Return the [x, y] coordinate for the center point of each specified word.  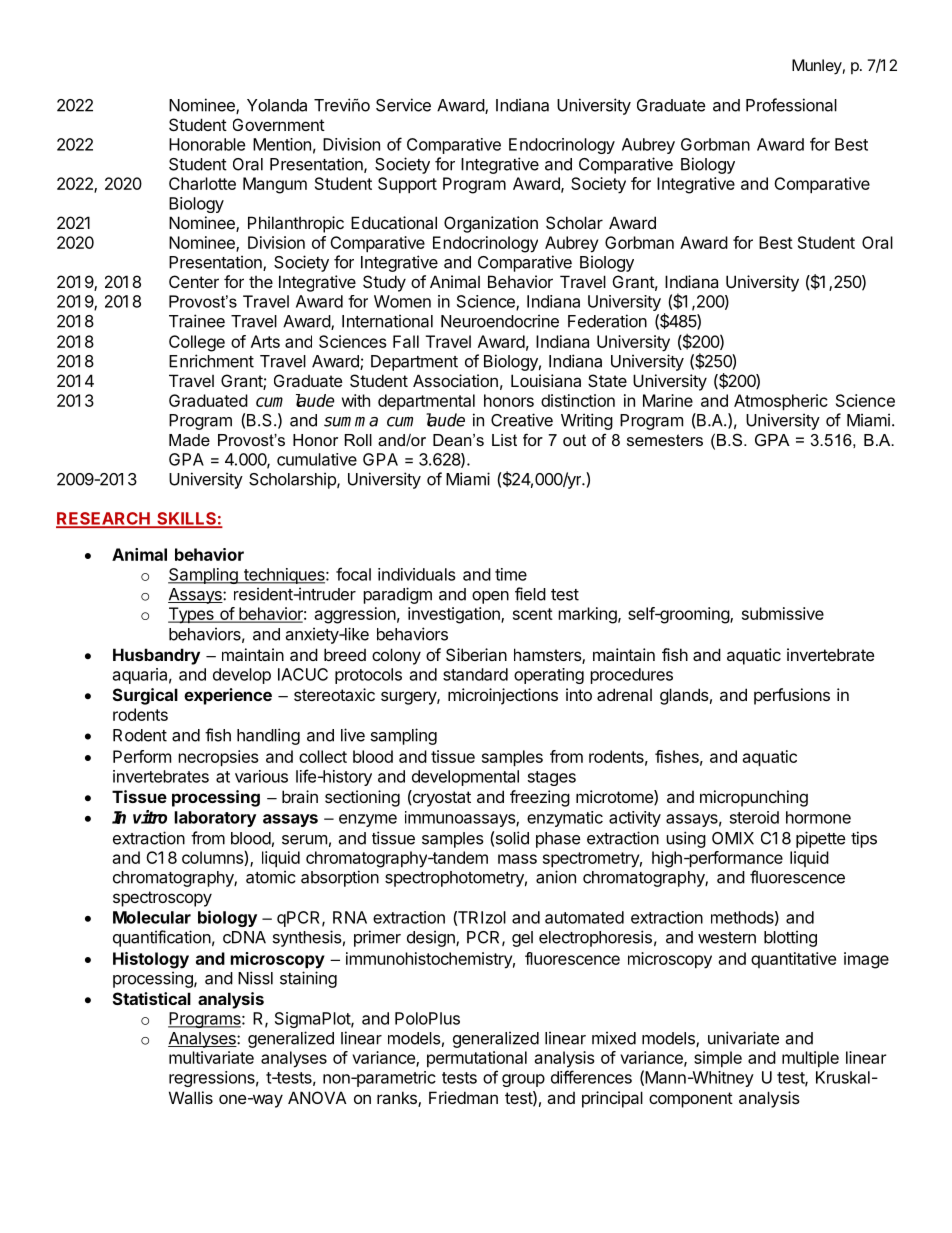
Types [192, 615]
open [490, 597]
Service [403, 105]
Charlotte [202, 183]
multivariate [211, 1057]
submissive [783, 613]
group [523, 1080]
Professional [791, 105]
